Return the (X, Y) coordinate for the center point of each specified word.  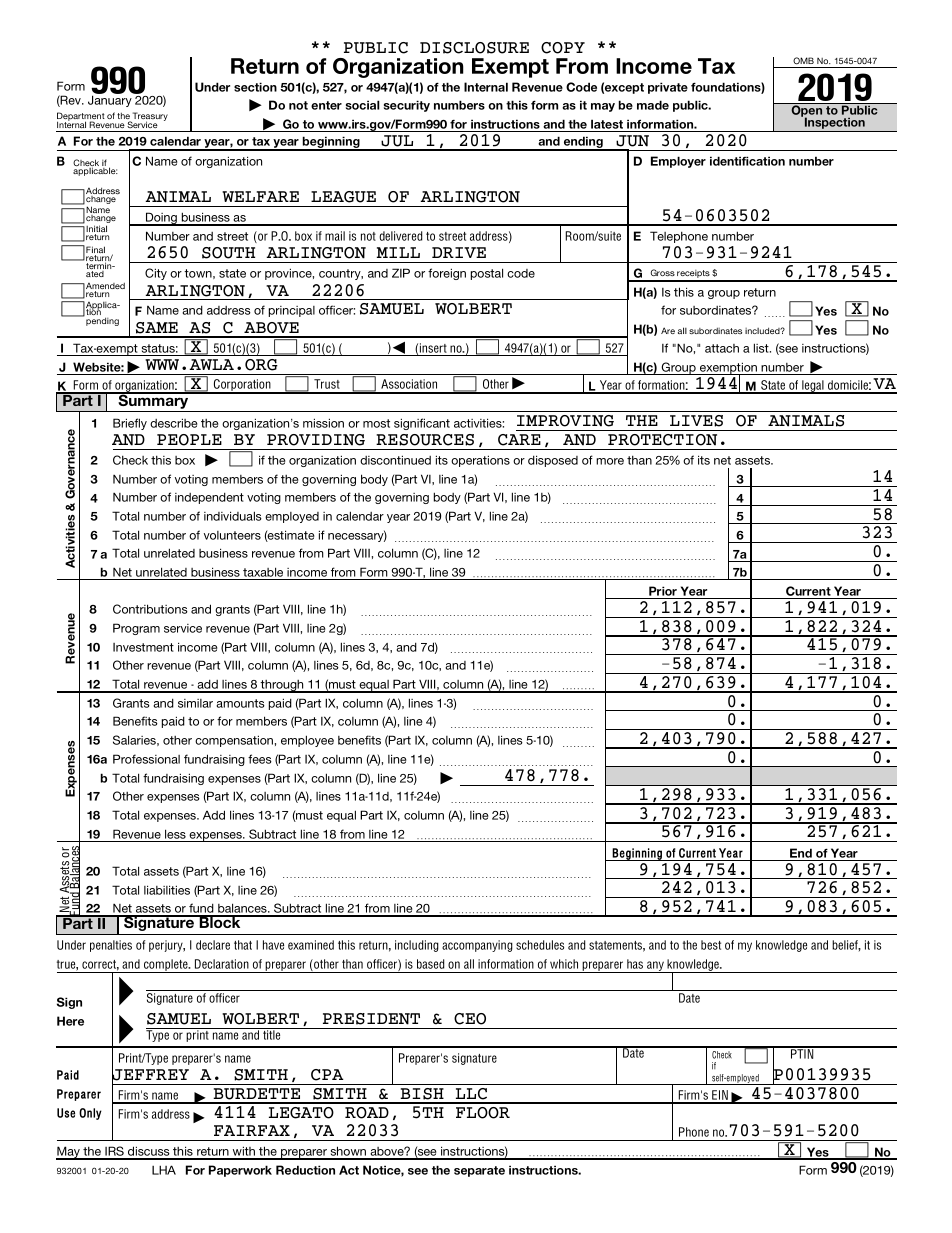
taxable (263, 573)
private (668, 88)
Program (136, 629)
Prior (663, 592)
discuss (149, 1152)
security (407, 106)
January (110, 101)
